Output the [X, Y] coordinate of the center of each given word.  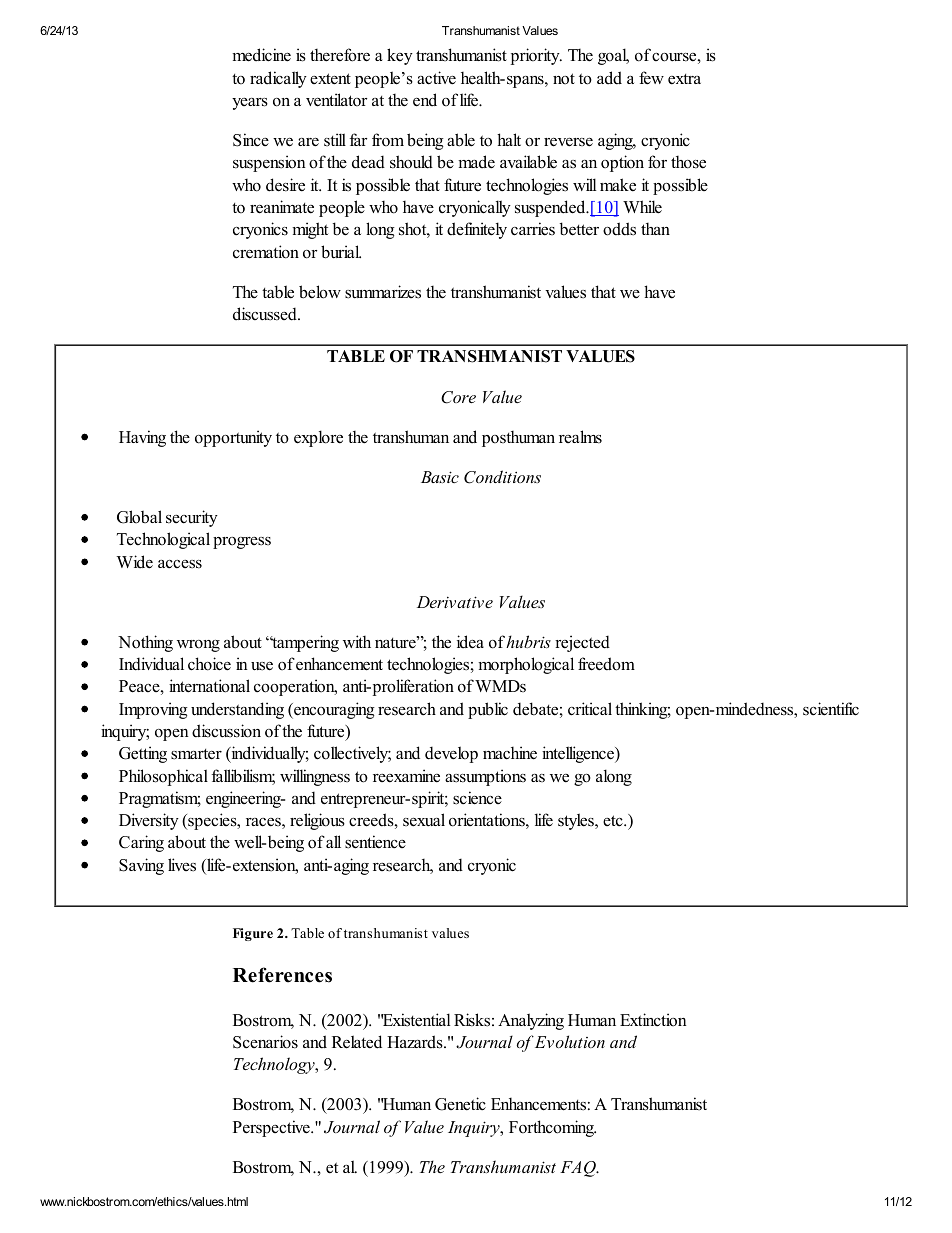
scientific [831, 709]
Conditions [502, 477]
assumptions [485, 777]
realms [580, 437]
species [212, 821]
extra [684, 79]
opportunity [233, 438]
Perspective [272, 1128]
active [436, 78]
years [250, 104]
